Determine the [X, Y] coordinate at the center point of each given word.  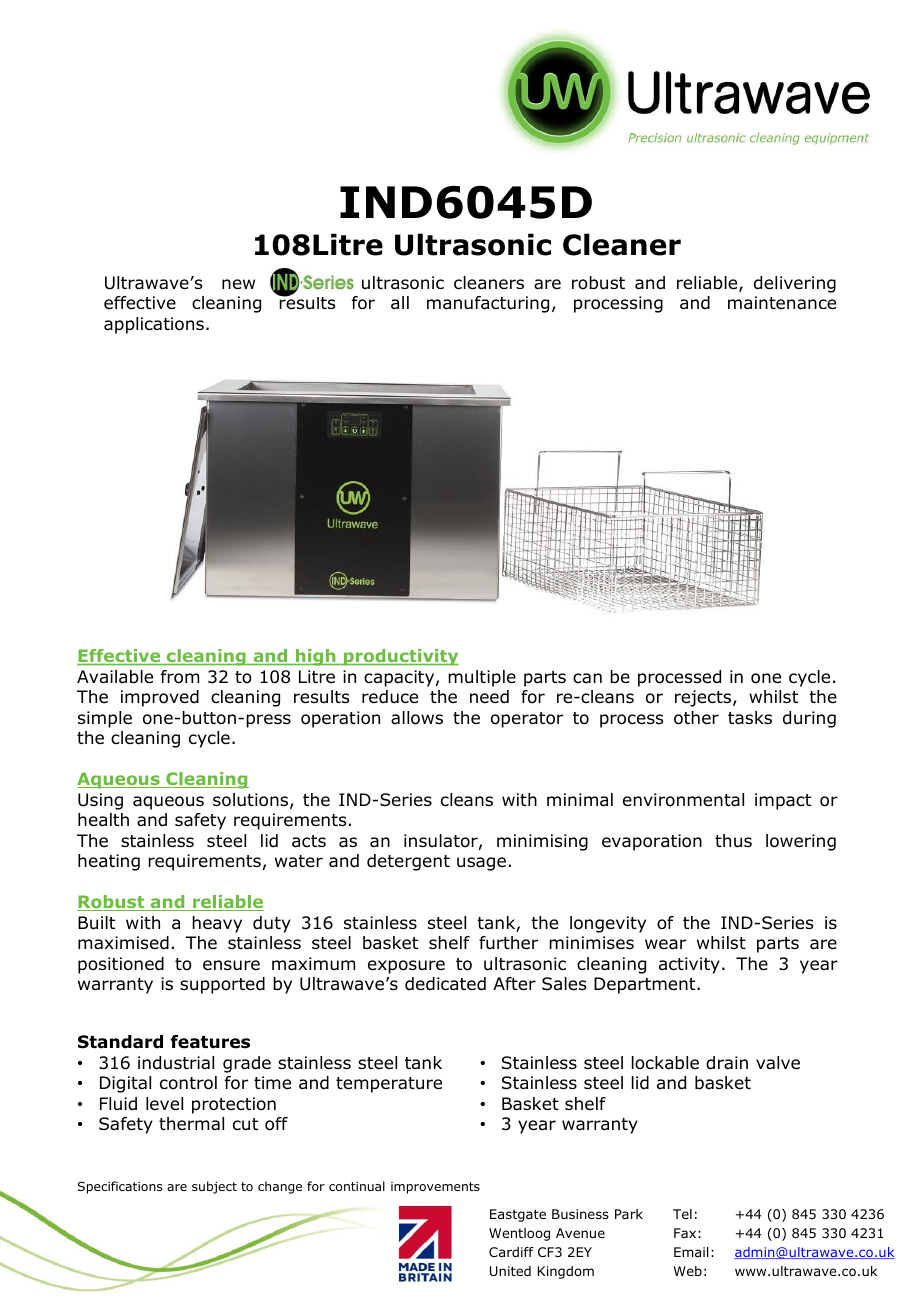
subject [214, 1187]
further [508, 943]
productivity [400, 657]
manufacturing [488, 304]
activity [689, 965]
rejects [704, 698]
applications [154, 325]
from [180, 677]
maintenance [782, 303]
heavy [217, 924]
